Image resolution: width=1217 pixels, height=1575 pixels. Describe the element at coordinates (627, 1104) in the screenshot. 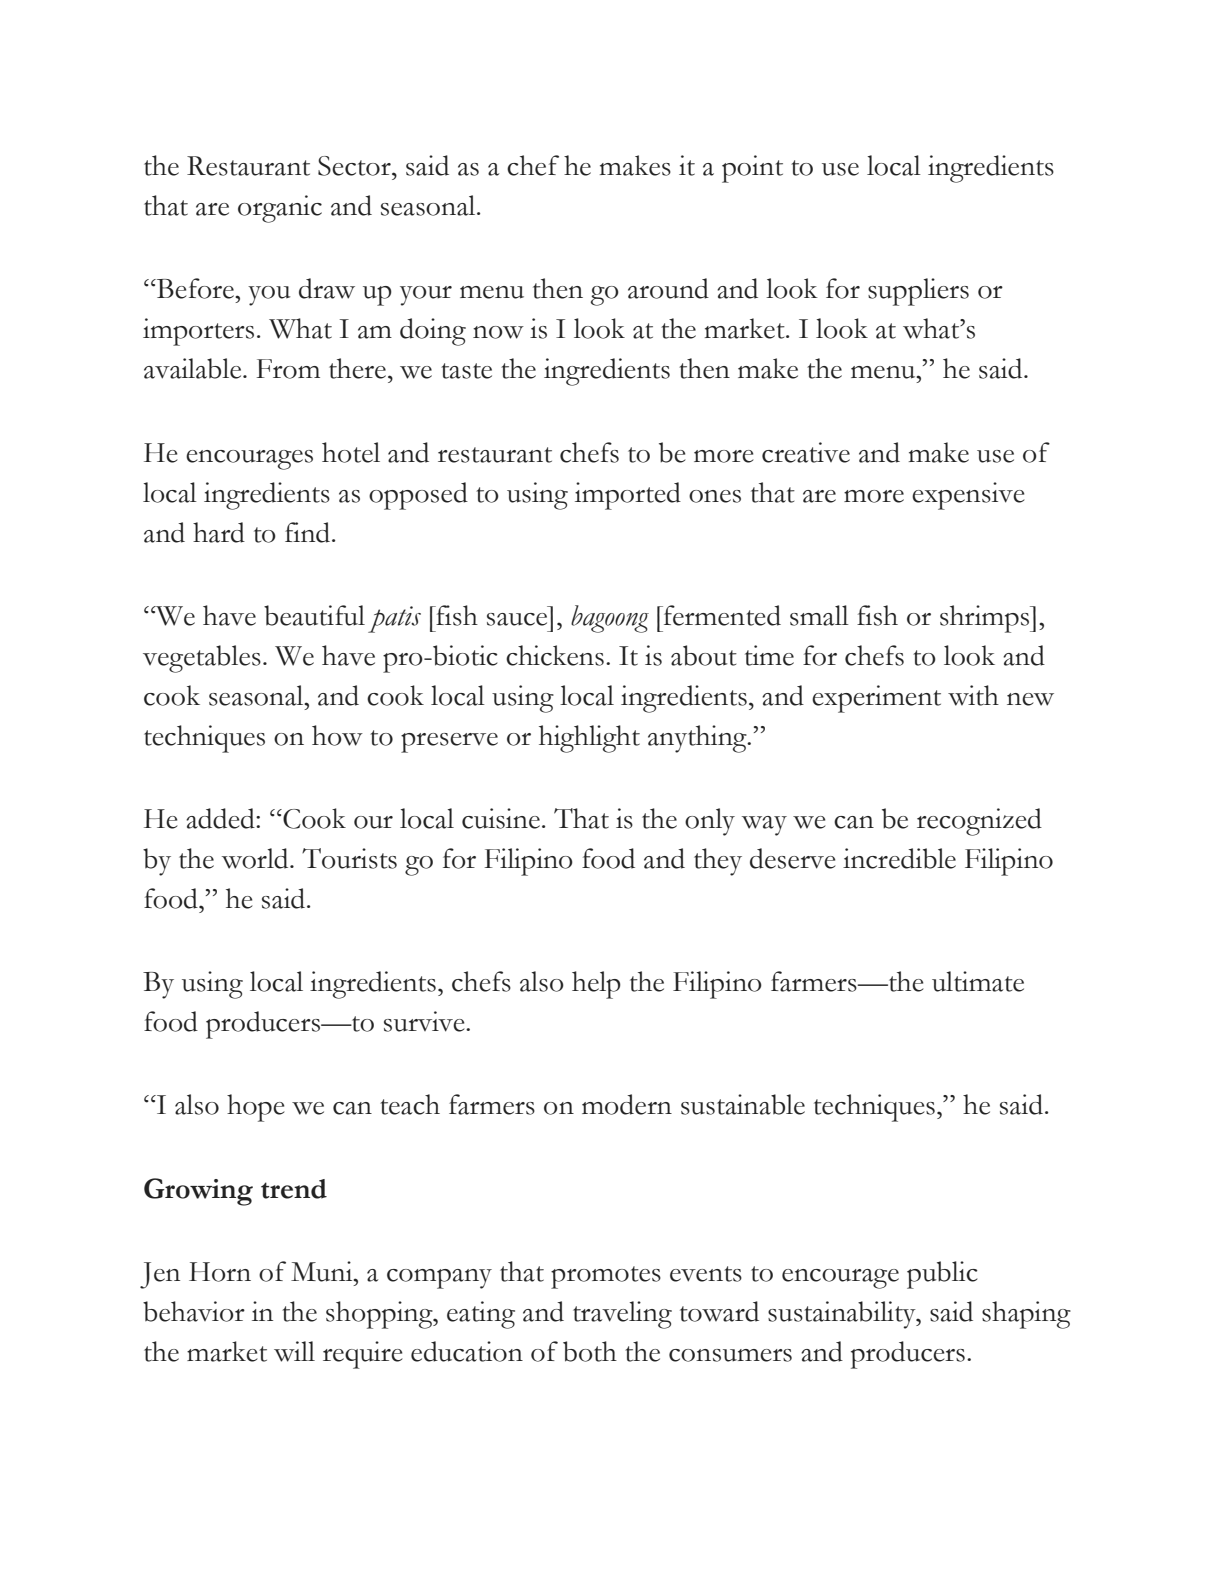

I see `modern` at that location.
